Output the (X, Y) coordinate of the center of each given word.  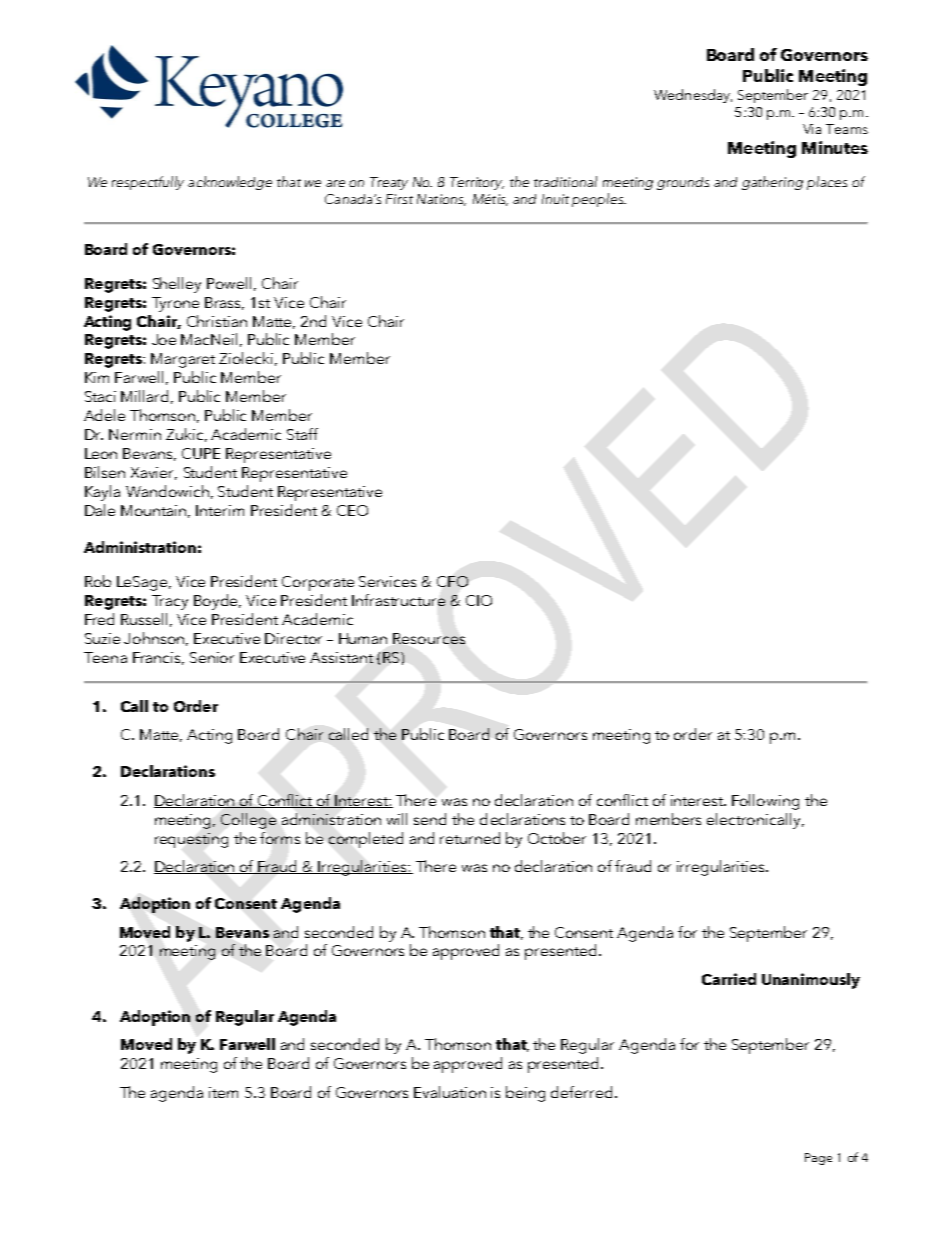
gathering (772, 183)
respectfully (148, 183)
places (827, 183)
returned (470, 838)
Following (765, 802)
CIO (479, 600)
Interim (220, 510)
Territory (477, 183)
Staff (302, 434)
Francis (158, 658)
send (430, 819)
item (223, 1092)
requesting (191, 840)
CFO (452, 581)
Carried (729, 979)
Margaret (183, 360)
